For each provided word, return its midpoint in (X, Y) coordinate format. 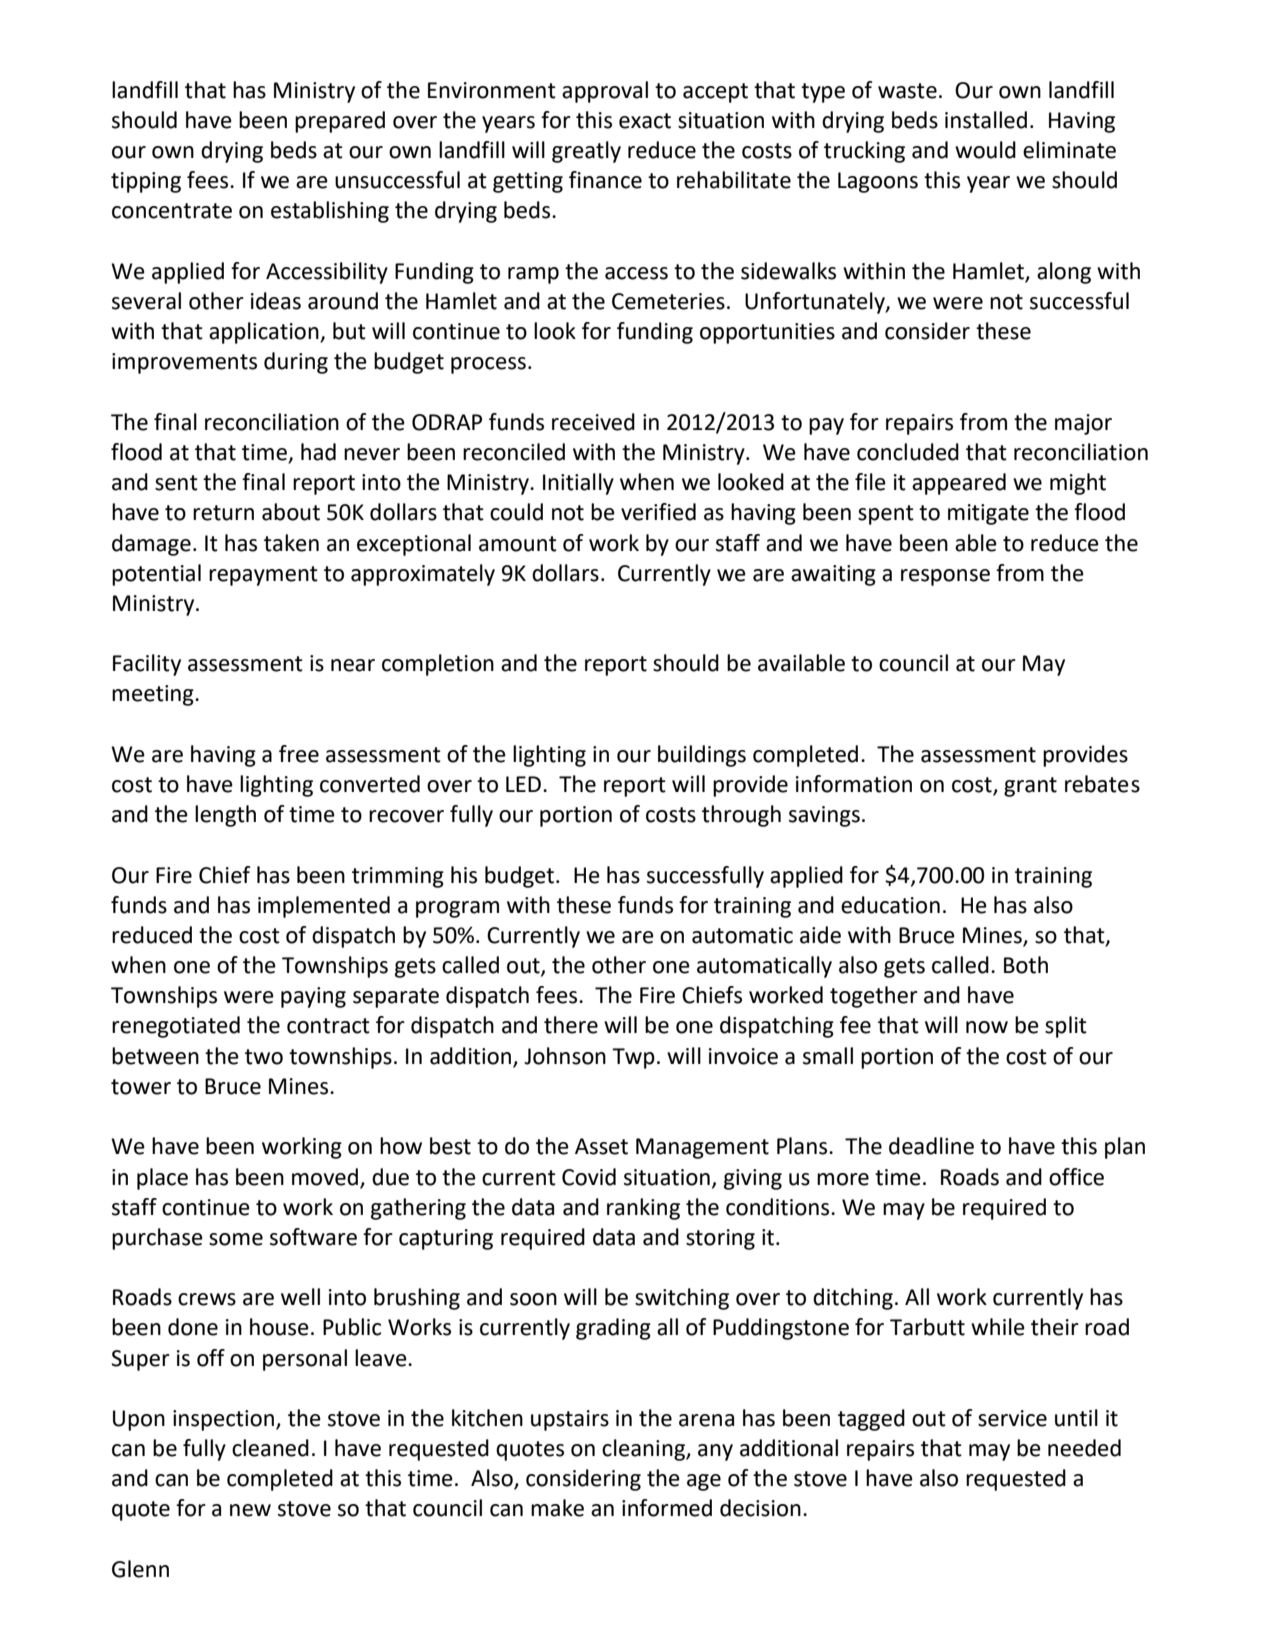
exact (645, 121)
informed (667, 1508)
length (225, 816)
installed (986, 120)
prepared (340, 122)
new (250, 1510)
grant (1030, 787)
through (741, 816)
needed (1084, 1448)
